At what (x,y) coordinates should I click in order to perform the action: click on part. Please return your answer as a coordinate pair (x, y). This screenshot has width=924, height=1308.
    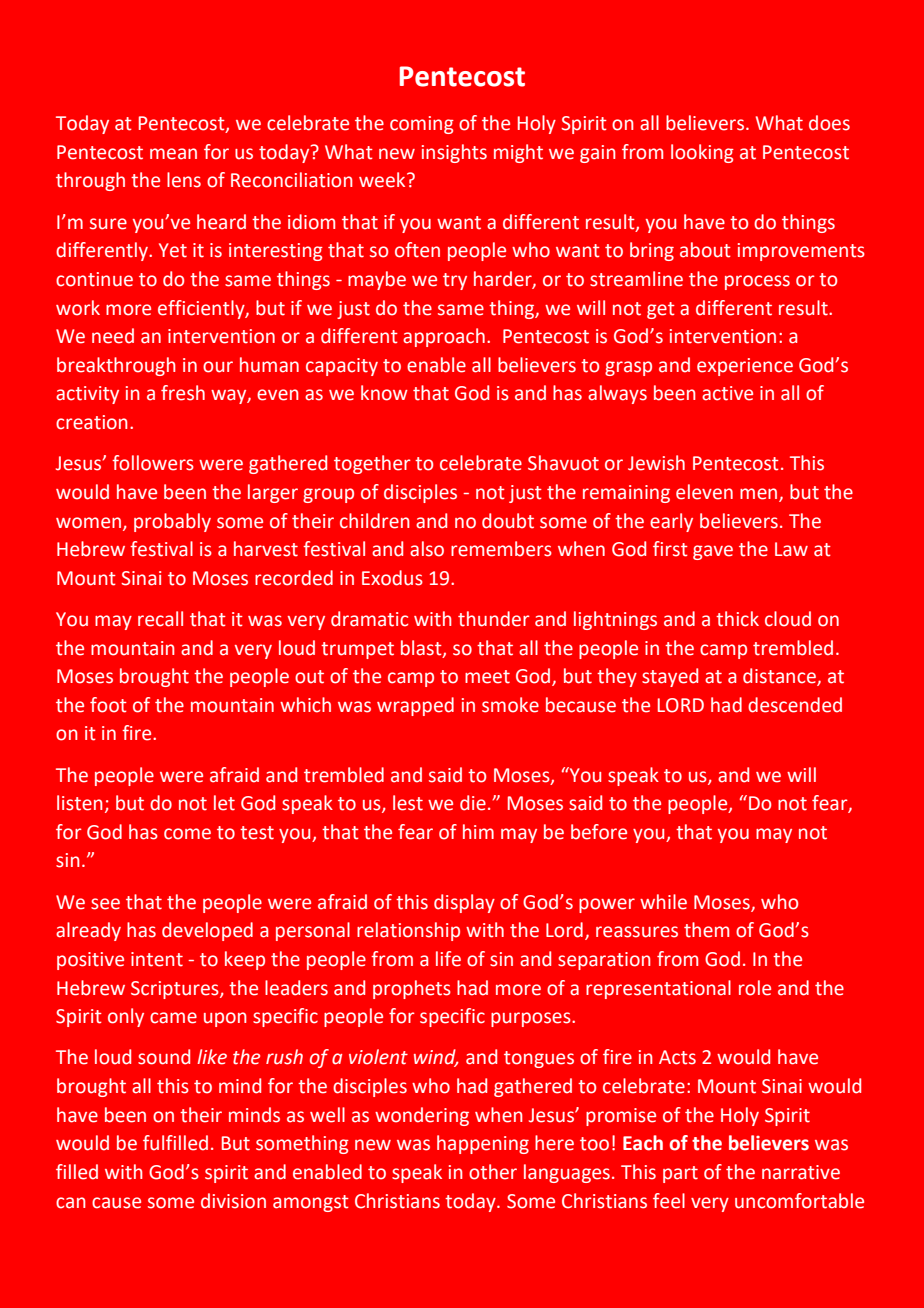
    Looking at the image, I should click on (680, 1174).
